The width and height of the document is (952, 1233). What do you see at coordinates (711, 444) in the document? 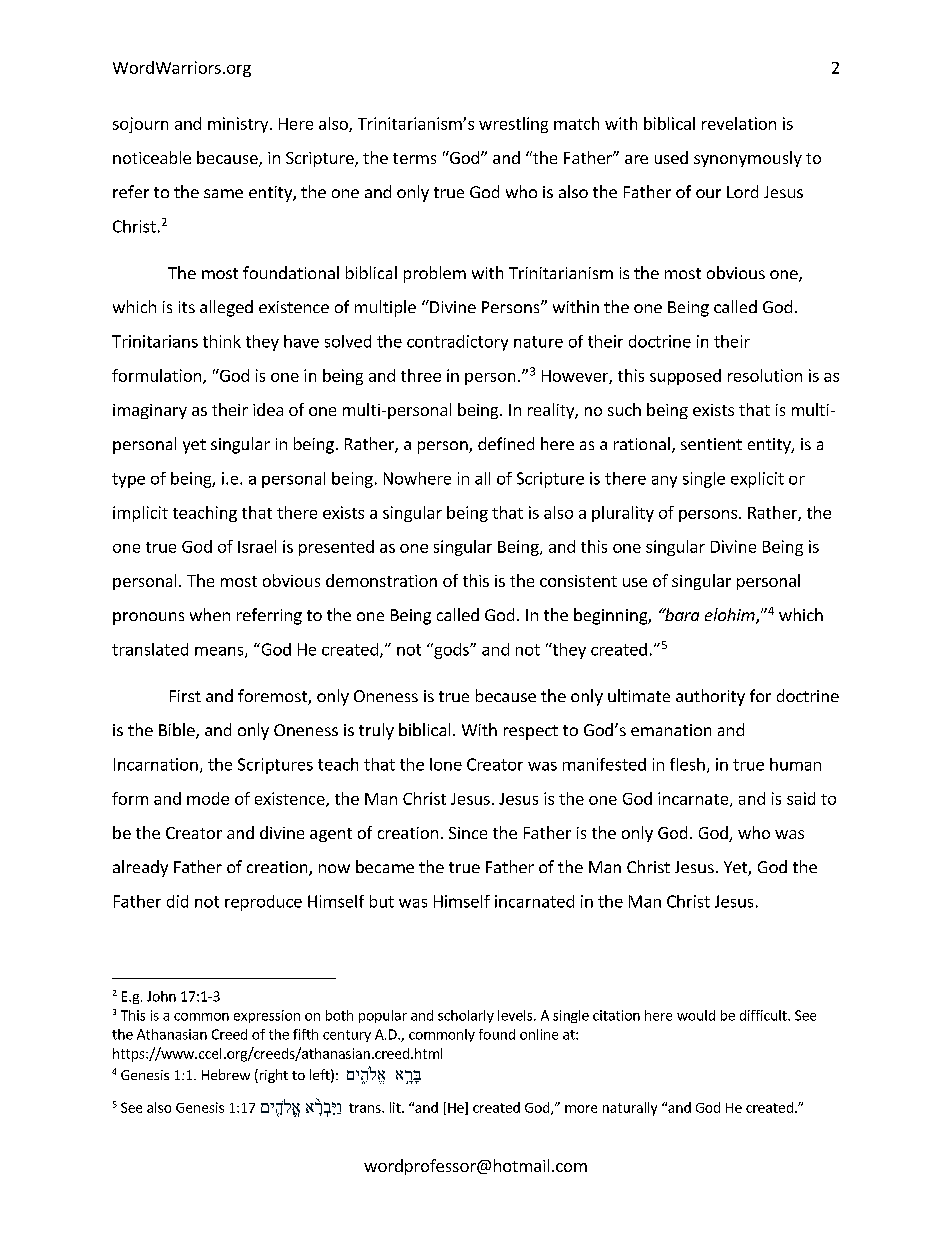
I see `sentient` at bounding box center [711, 444].
